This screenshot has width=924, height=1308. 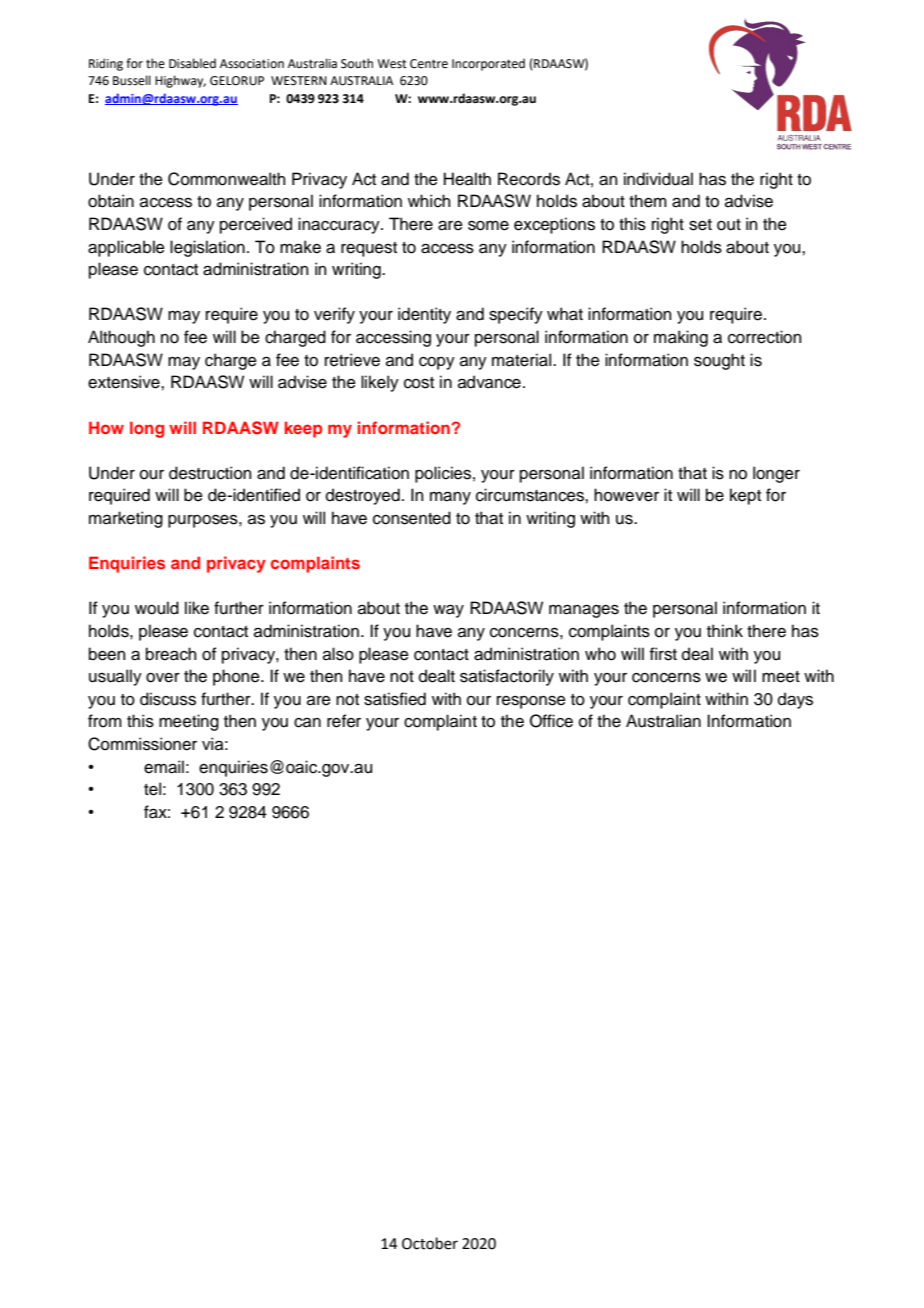 What do you see at coordinates (430, 1243) in the screenshot?
I see `October` at bounding box center [430, 1243].
